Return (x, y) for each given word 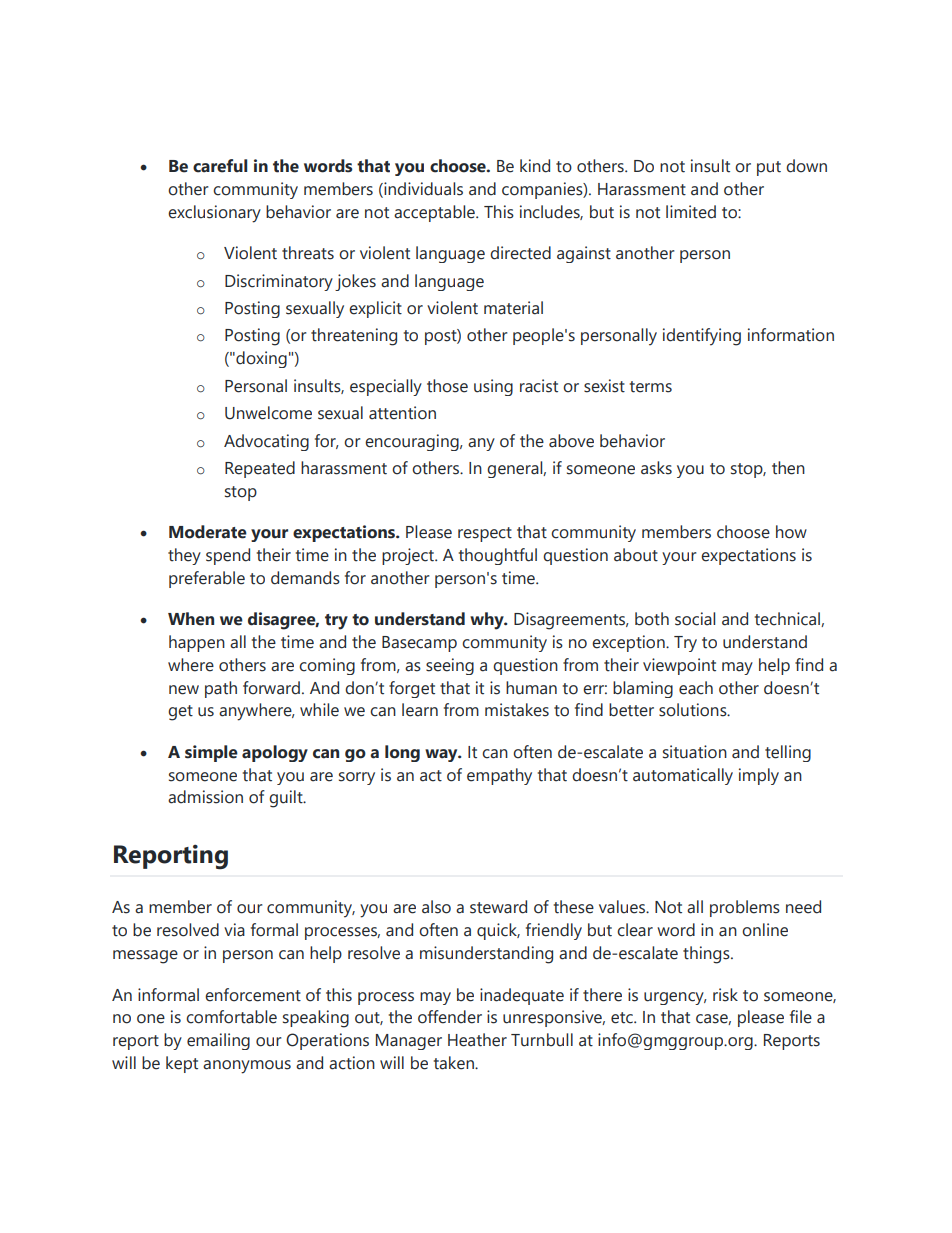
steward (498, 907)
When (191, 619)
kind (535, 166)
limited (691, 212)
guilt (287, 799)
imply (759, 776)
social (695, 619)
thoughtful (498, 556)
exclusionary (214, 214)
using (493, 387)
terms (651, 387)
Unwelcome (268, 413)
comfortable (231, 1017)
